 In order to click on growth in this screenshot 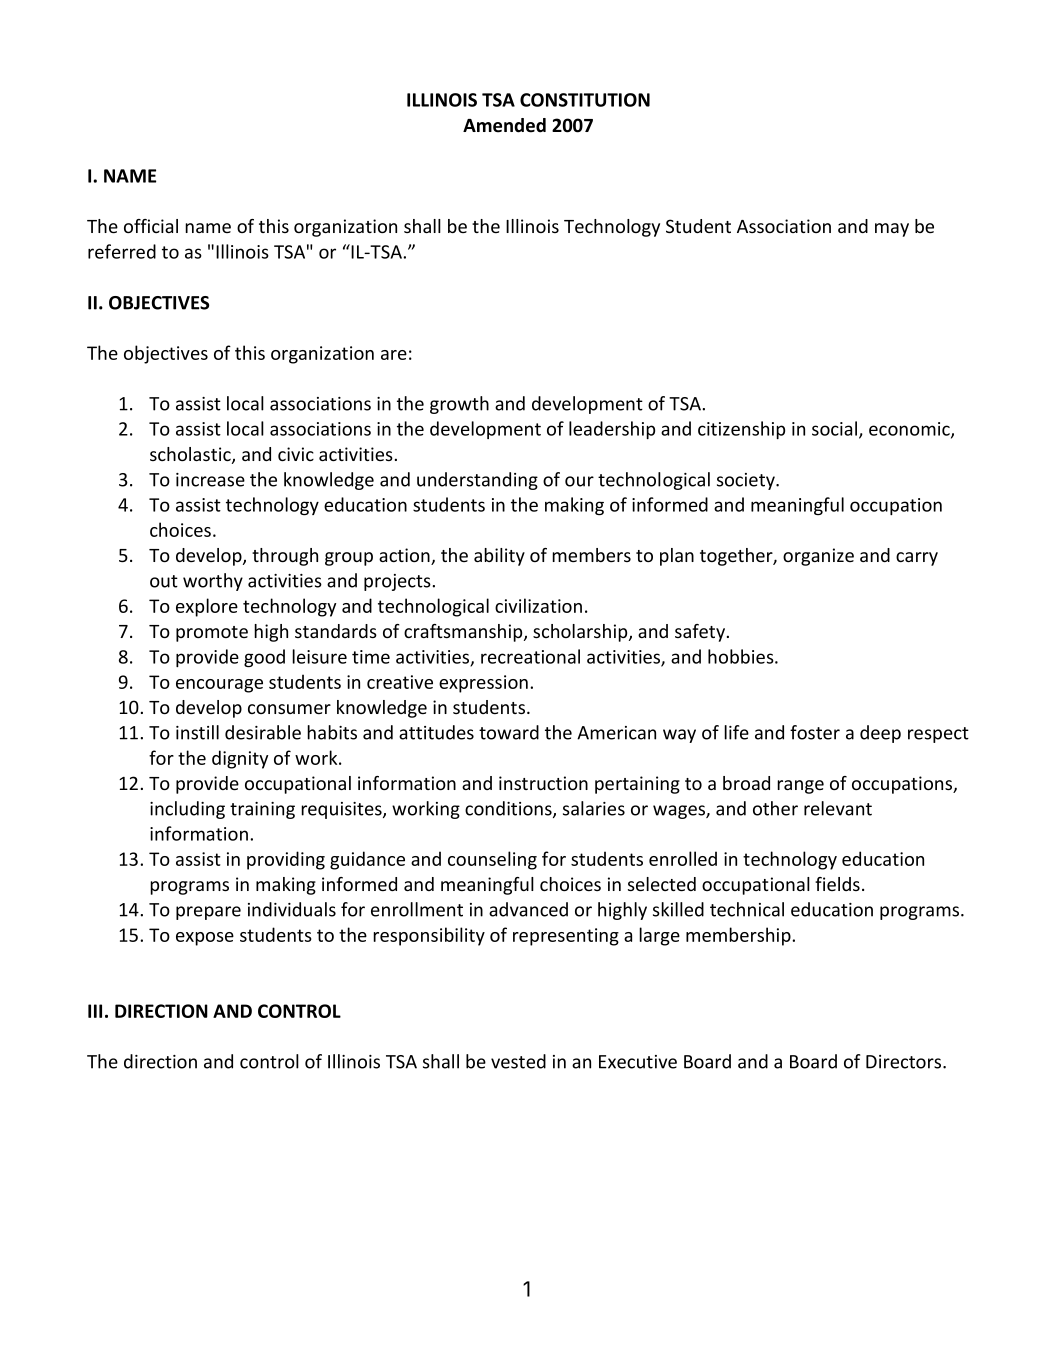, I will do `click(459, 405)`.
